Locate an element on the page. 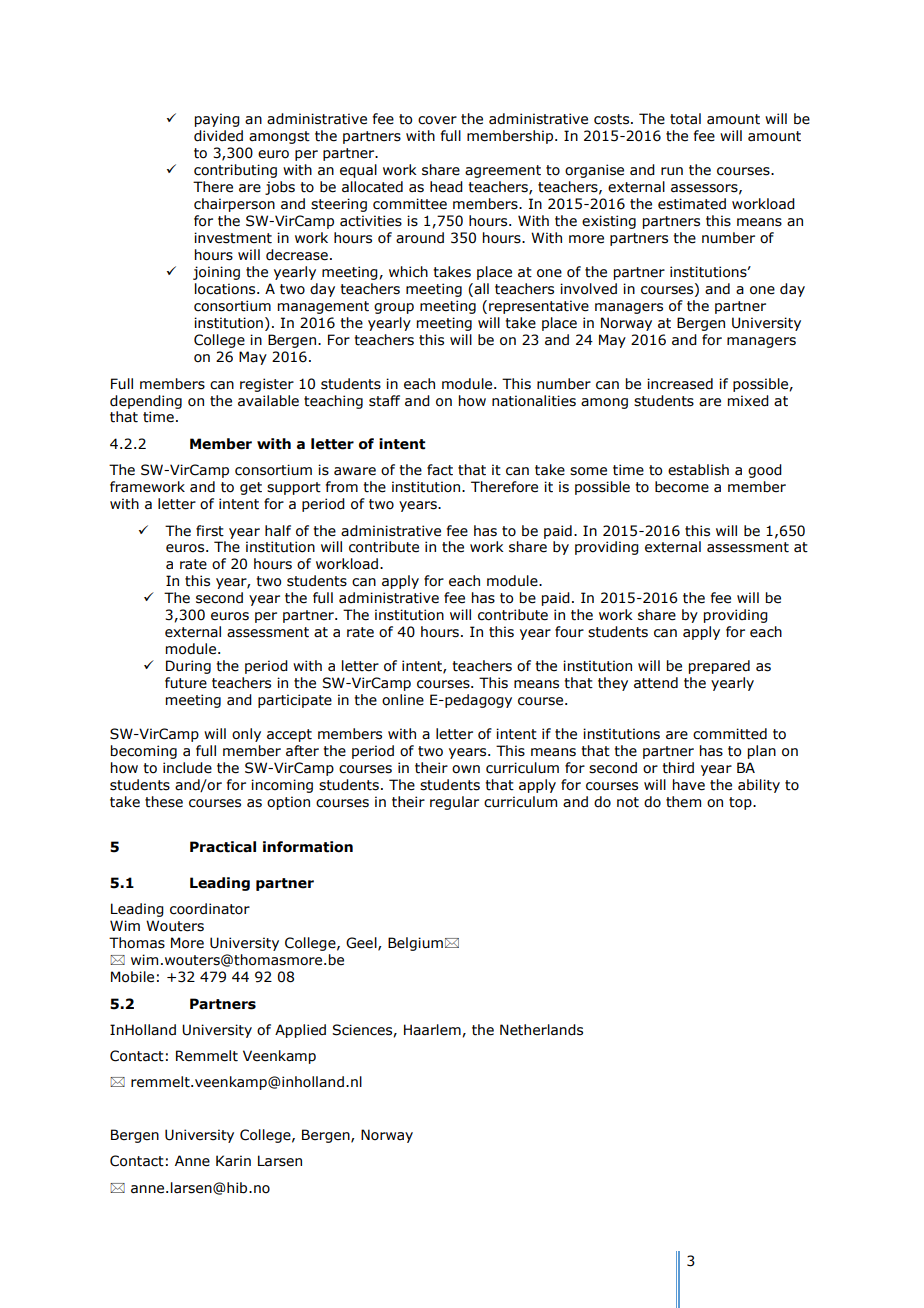 The image size is (924, 1308). run is located at coordinates (672, 171).
